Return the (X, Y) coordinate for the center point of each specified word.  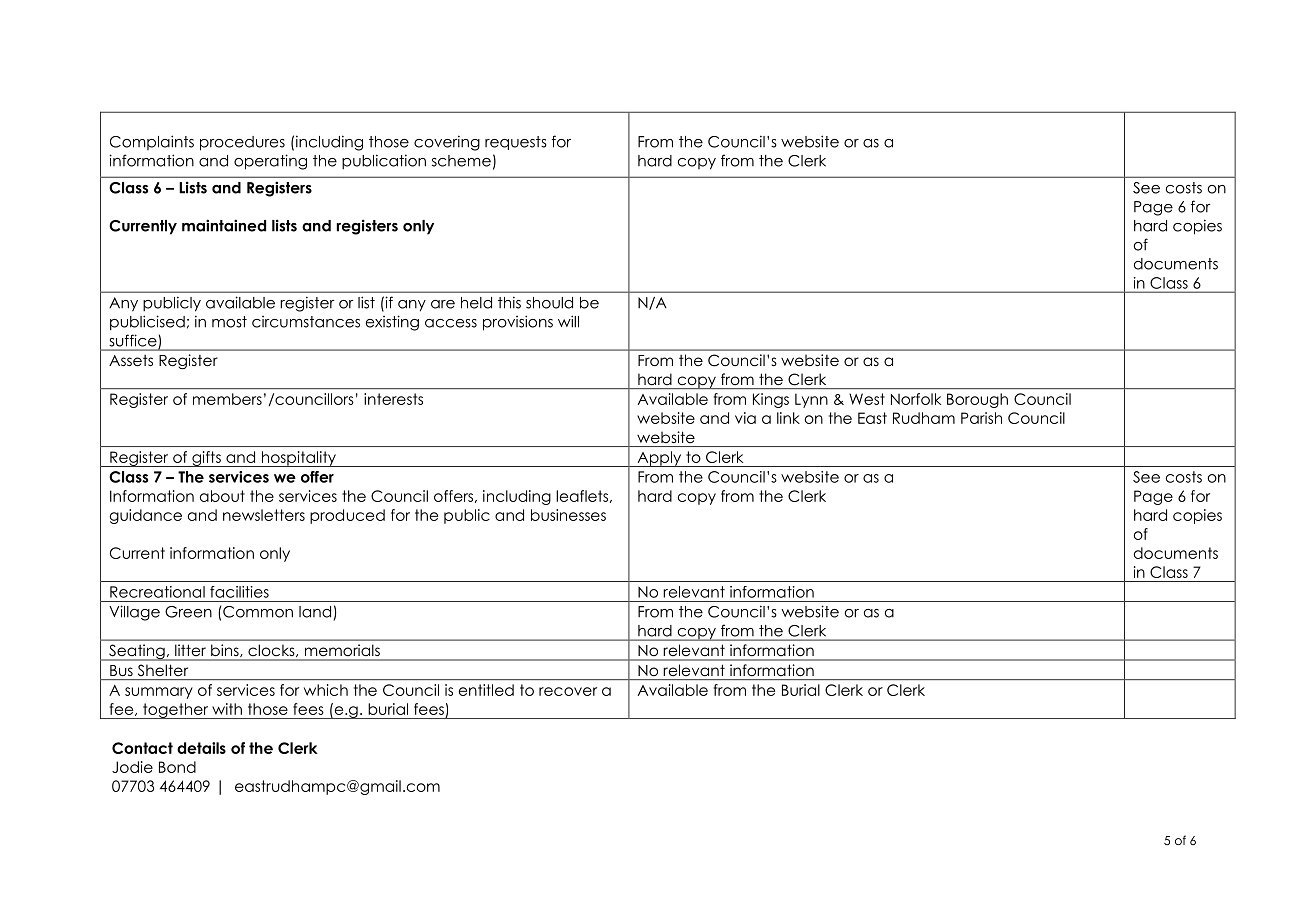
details (201, 748)
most (229, 322)
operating (270, 162)
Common (258, 612)
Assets (131, 361)
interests (393, 399)
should (549, 303)
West (867, 399)
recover (568, 691)
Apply (659, 459)
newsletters (264, 515)
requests (516, 143)
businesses (568, 515)
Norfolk (916, 399)
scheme (461, 161)
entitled (486, 690)
